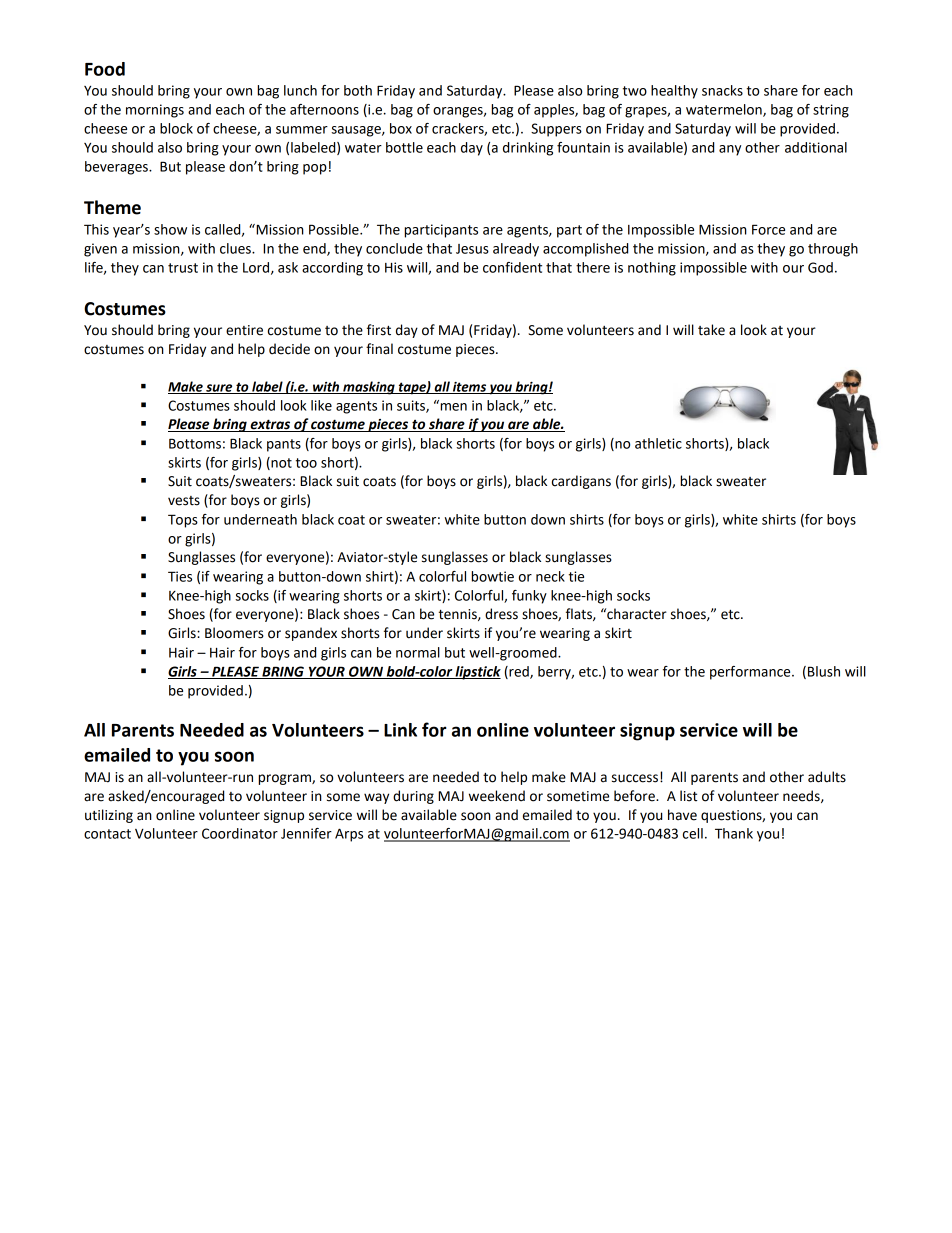 The width and height of the page is (952, 1233). Describe the element at coordinates (452, 406) in the page. I see `men` at that location.
